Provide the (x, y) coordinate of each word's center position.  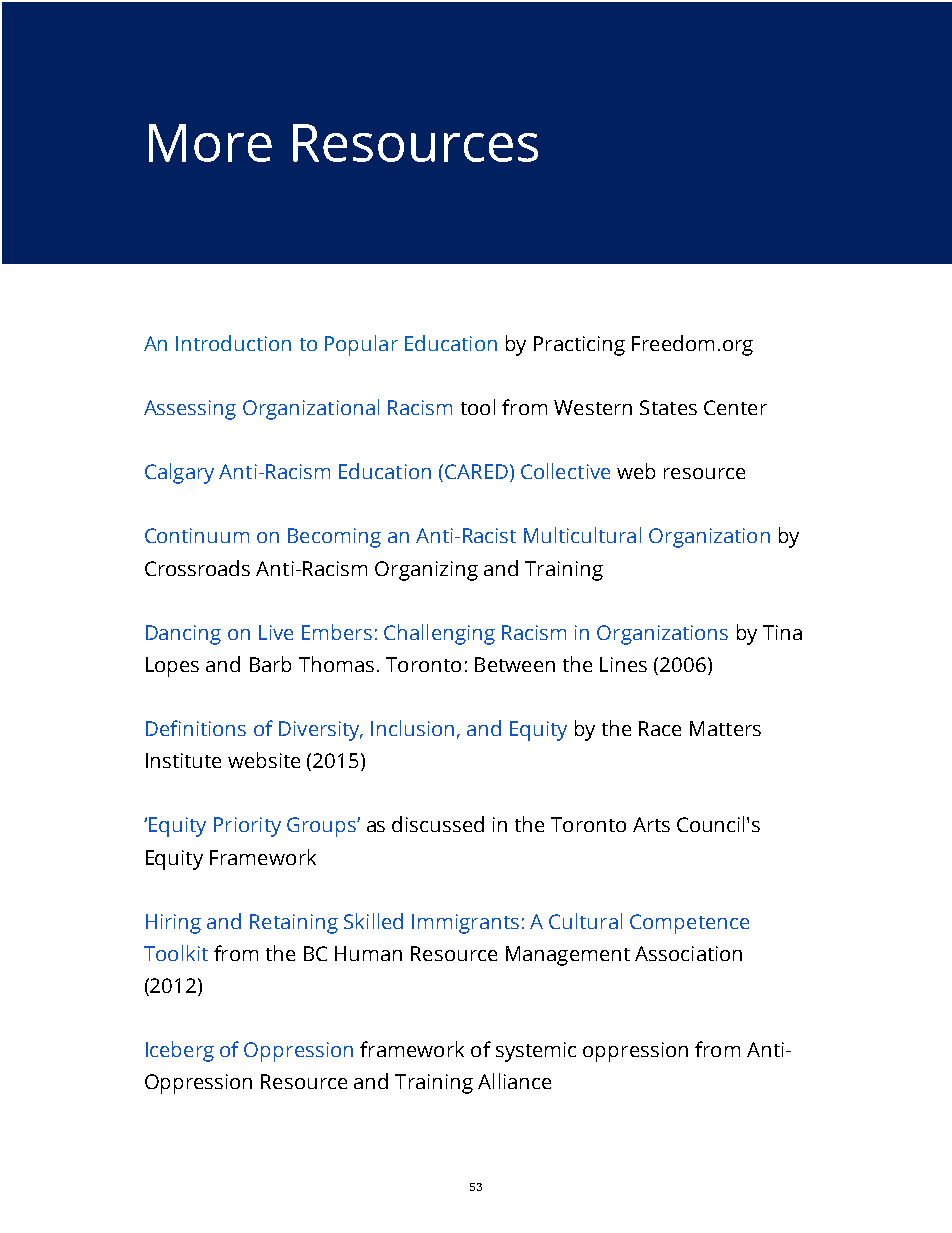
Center (735, 407)
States (668, 407)
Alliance (514, 1081)
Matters (725, 728)
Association (688, 953)
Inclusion (412, 728)
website (264, 760)
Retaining (294, 924)
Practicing (579, 346)
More (210, 143)
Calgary (179, 473)
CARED (476, 471)
